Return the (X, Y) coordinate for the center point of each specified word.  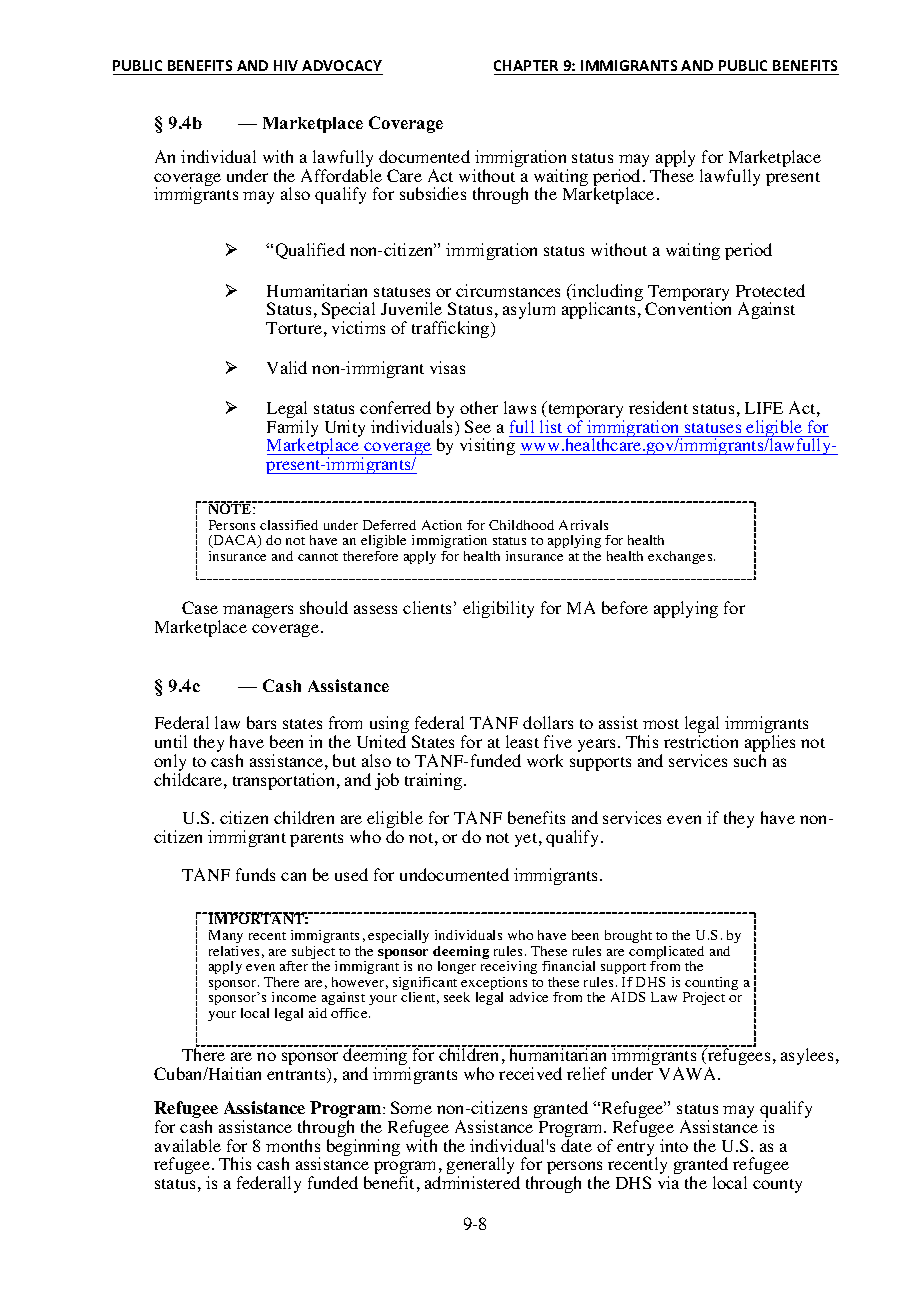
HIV (286, 65)
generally (480, 1167)
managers (258, 611)
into (674, 1145)
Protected (770, 290)
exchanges (681, 557)
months (293, 1145)
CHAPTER (526, 65)
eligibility (498, 609)
